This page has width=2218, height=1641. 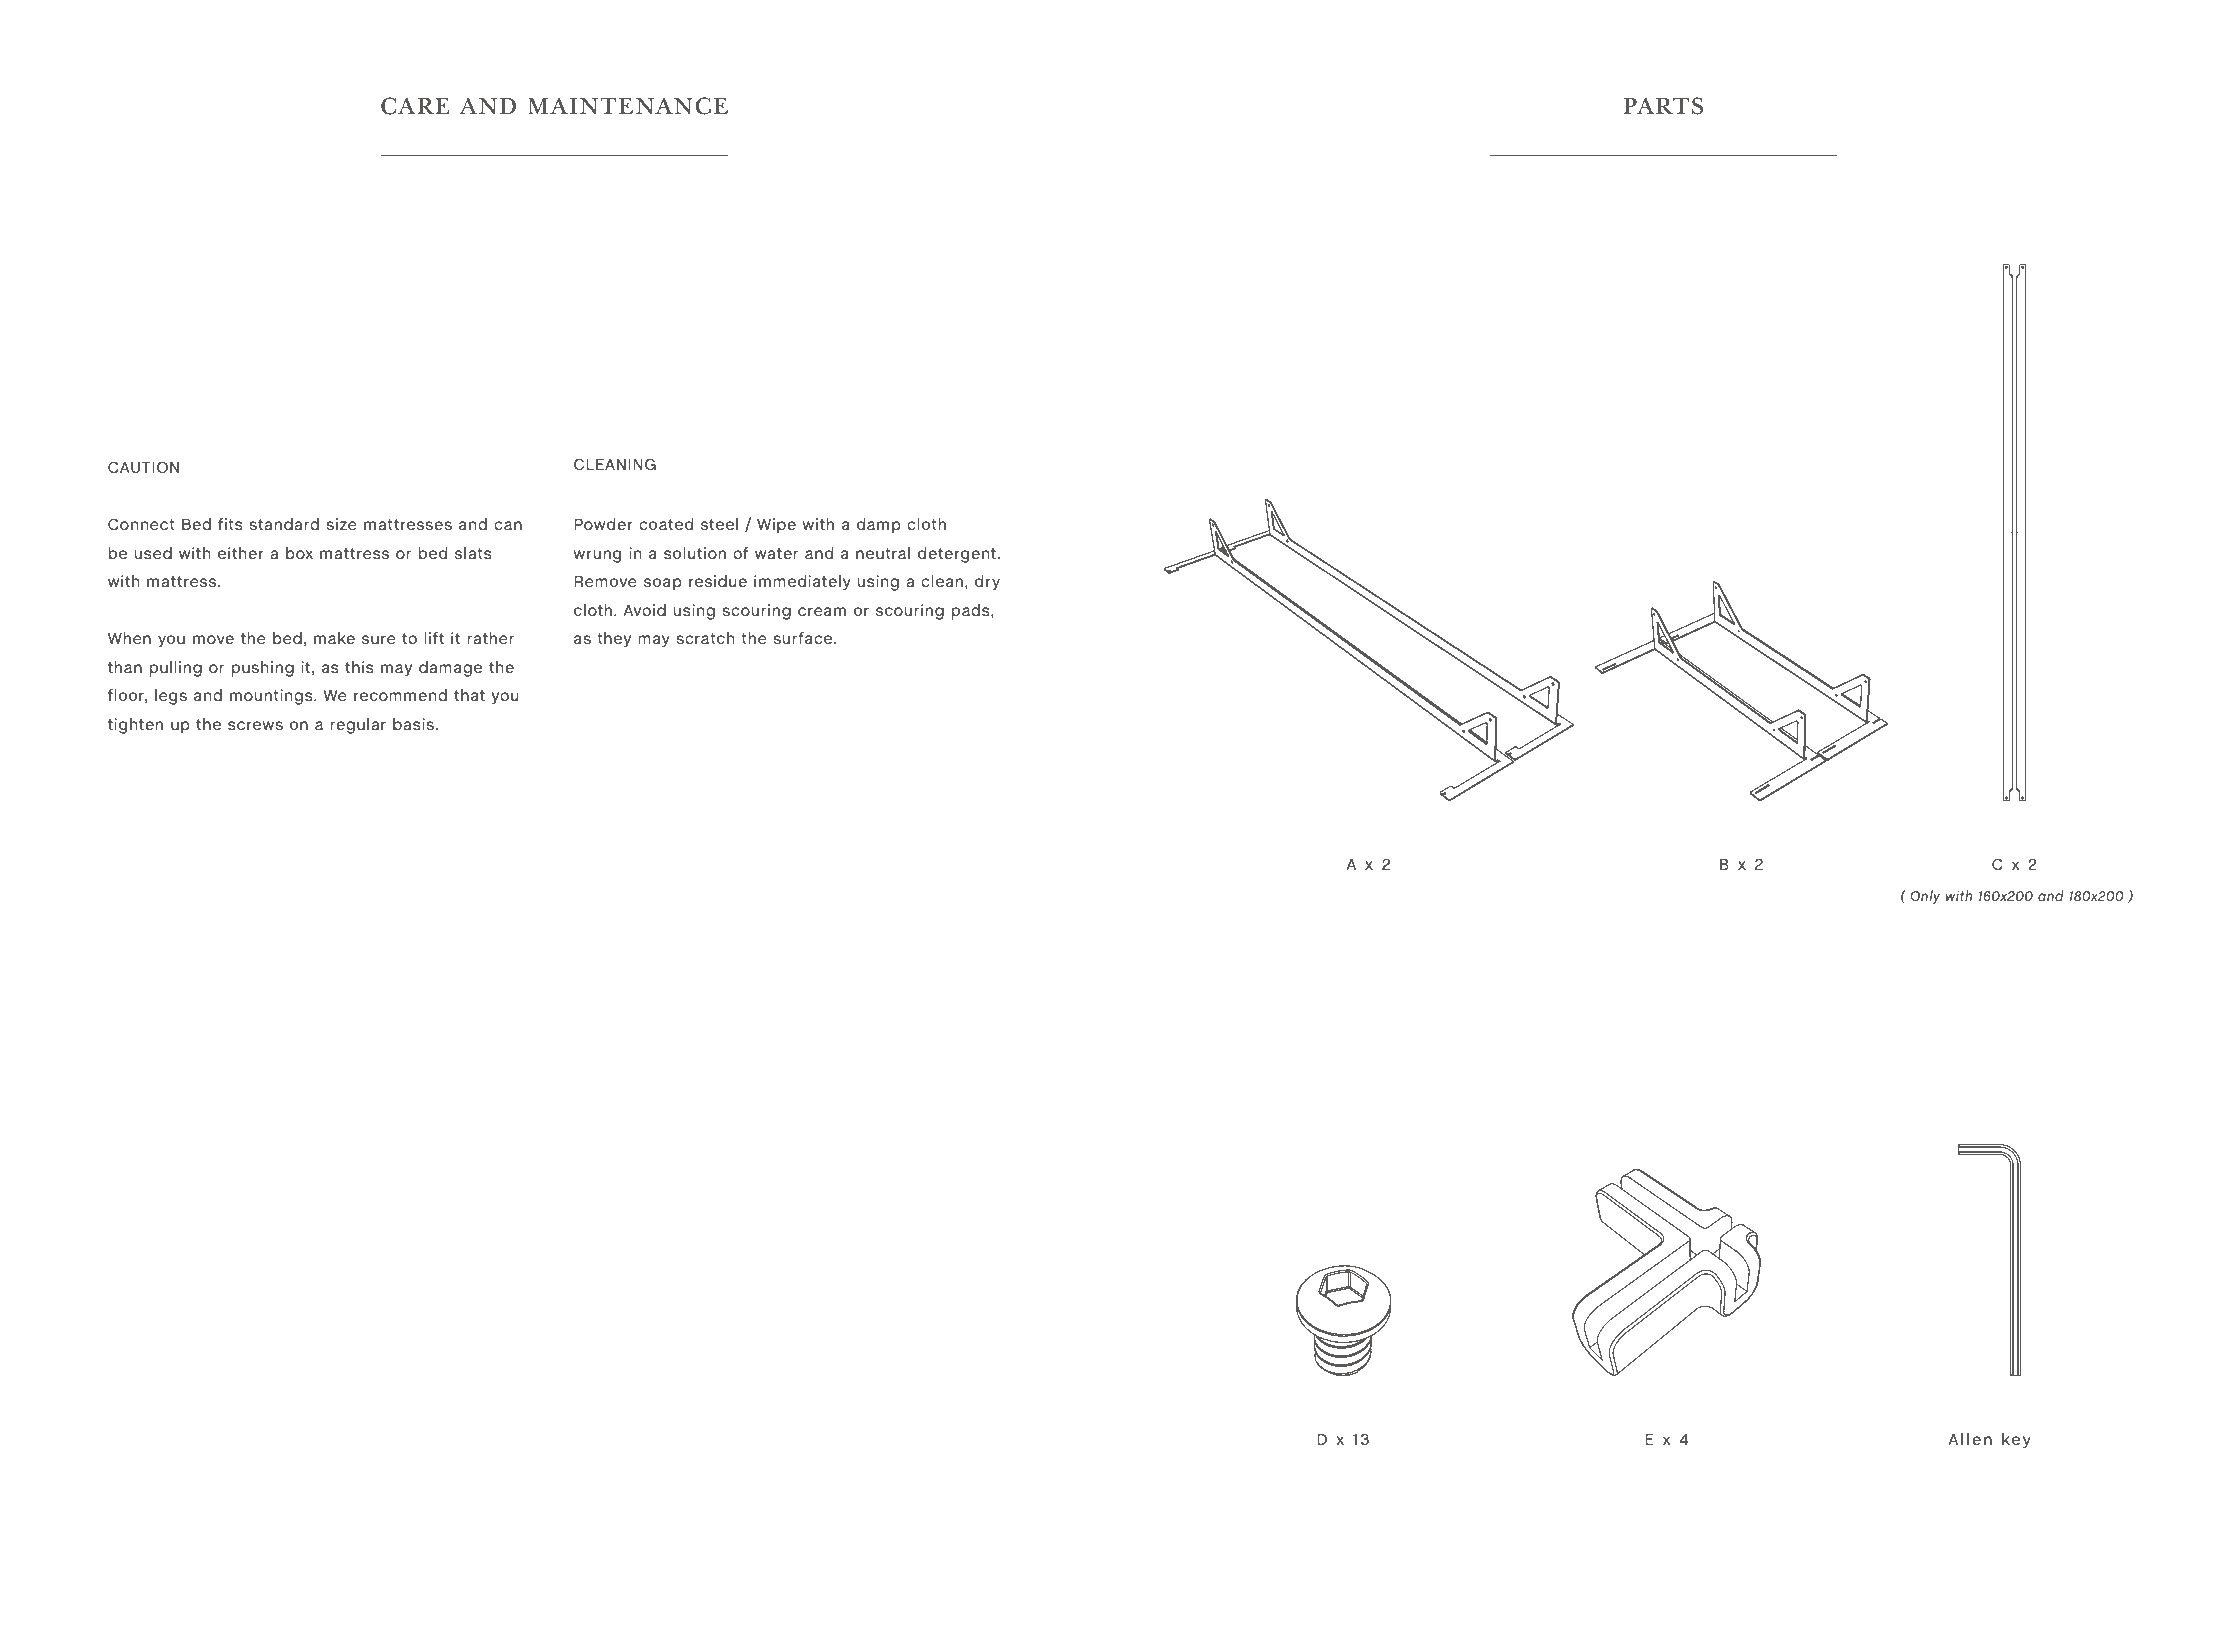 What do you see at coordinates (334, 638) in the page?
I see `make` at bounding box center [334, 638].
